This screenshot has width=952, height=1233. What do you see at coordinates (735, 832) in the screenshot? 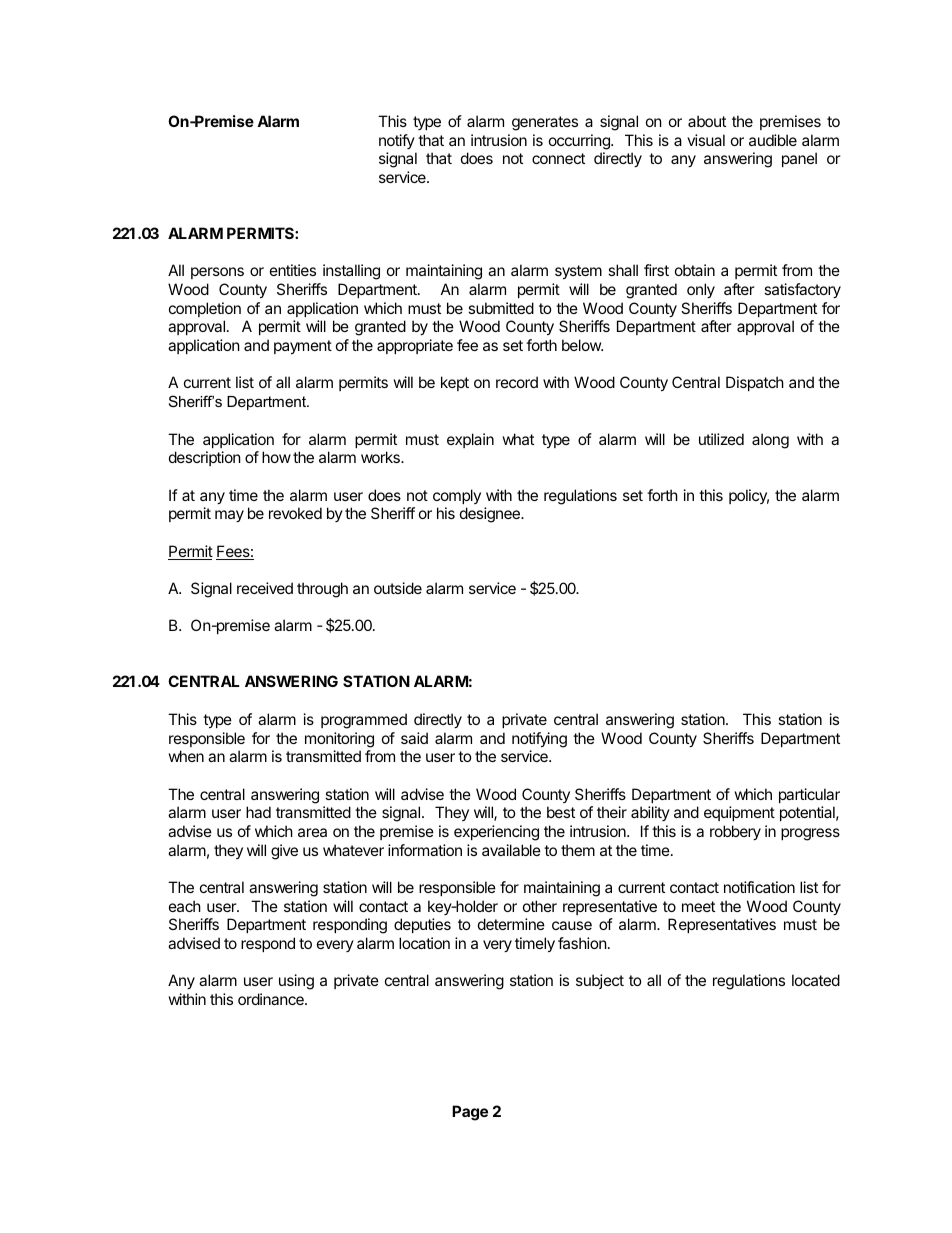
I see `robbery` at bounding box center [735, 832].
